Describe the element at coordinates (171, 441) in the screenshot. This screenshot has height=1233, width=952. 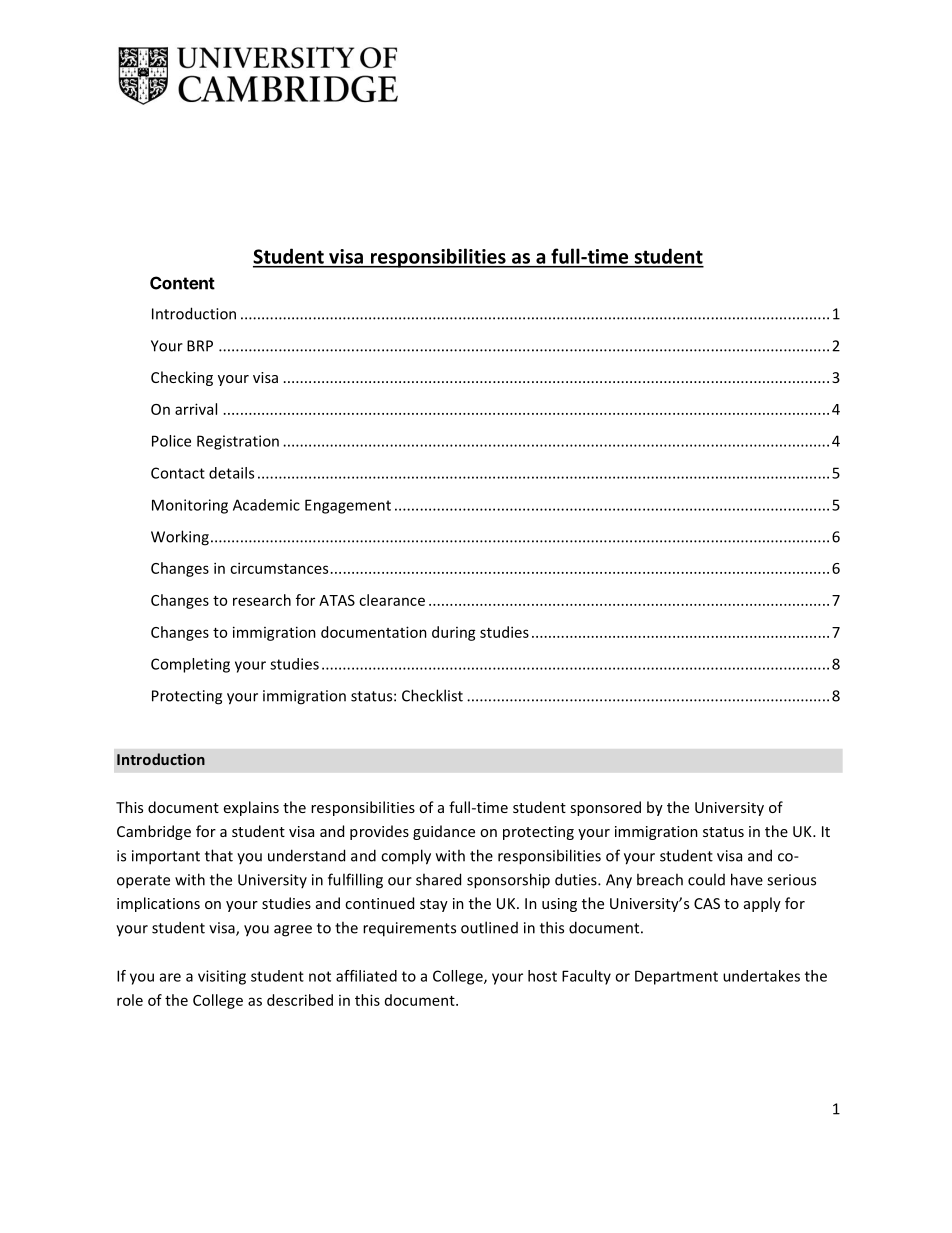
I see `Police` at that location.
